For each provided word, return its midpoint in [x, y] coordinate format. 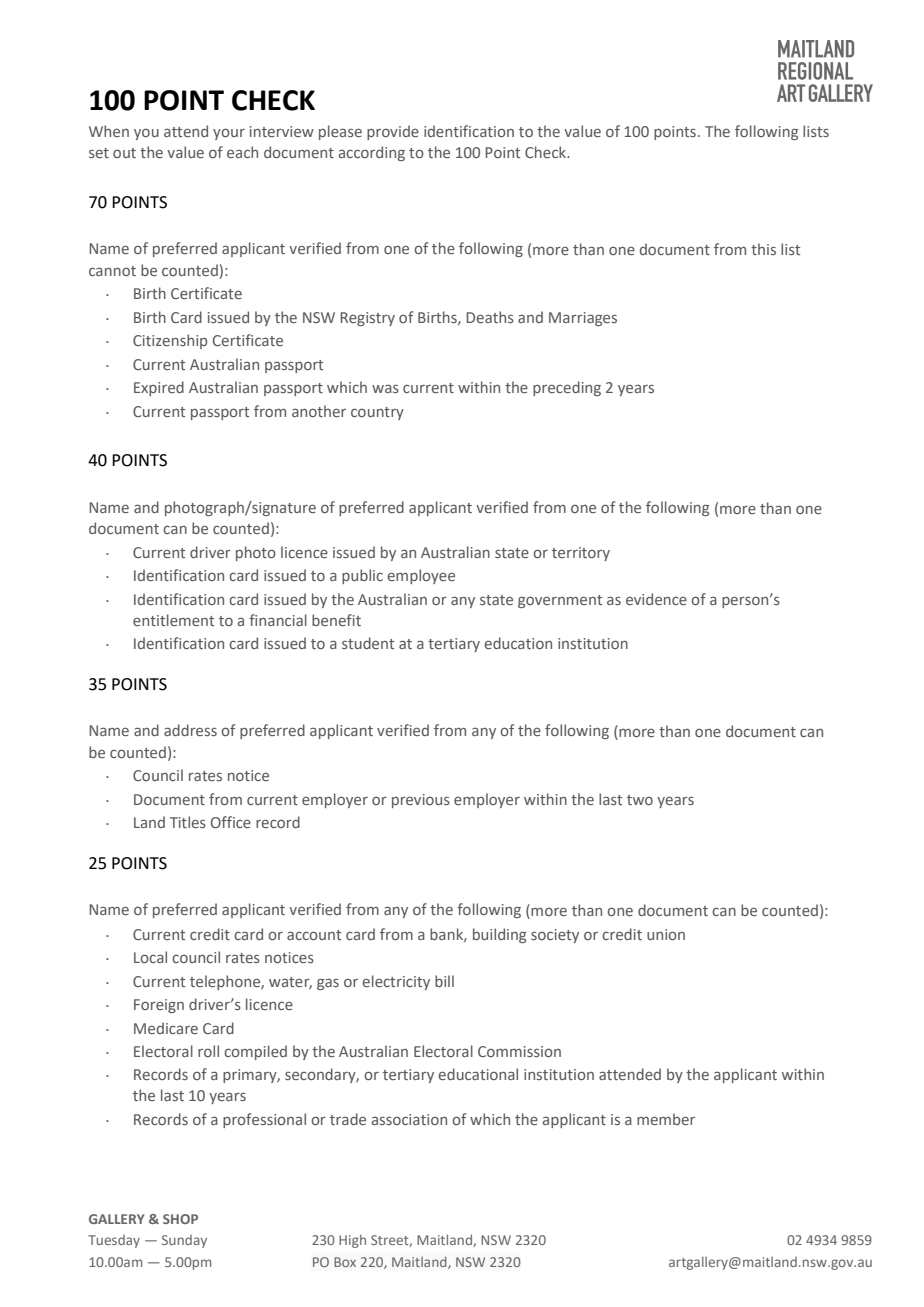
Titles [188, 822]
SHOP [180, 1219]
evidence [656, 599]
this [763, 249]
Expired [159, 388]
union [666, 934]
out [124, 153]
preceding [567, 388]
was [385, 388]
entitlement [173, 620]
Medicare [166, 1028]
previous [421, 801]
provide [393, 132]
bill [444, 981]
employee [421, 576]
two [640, 800]
